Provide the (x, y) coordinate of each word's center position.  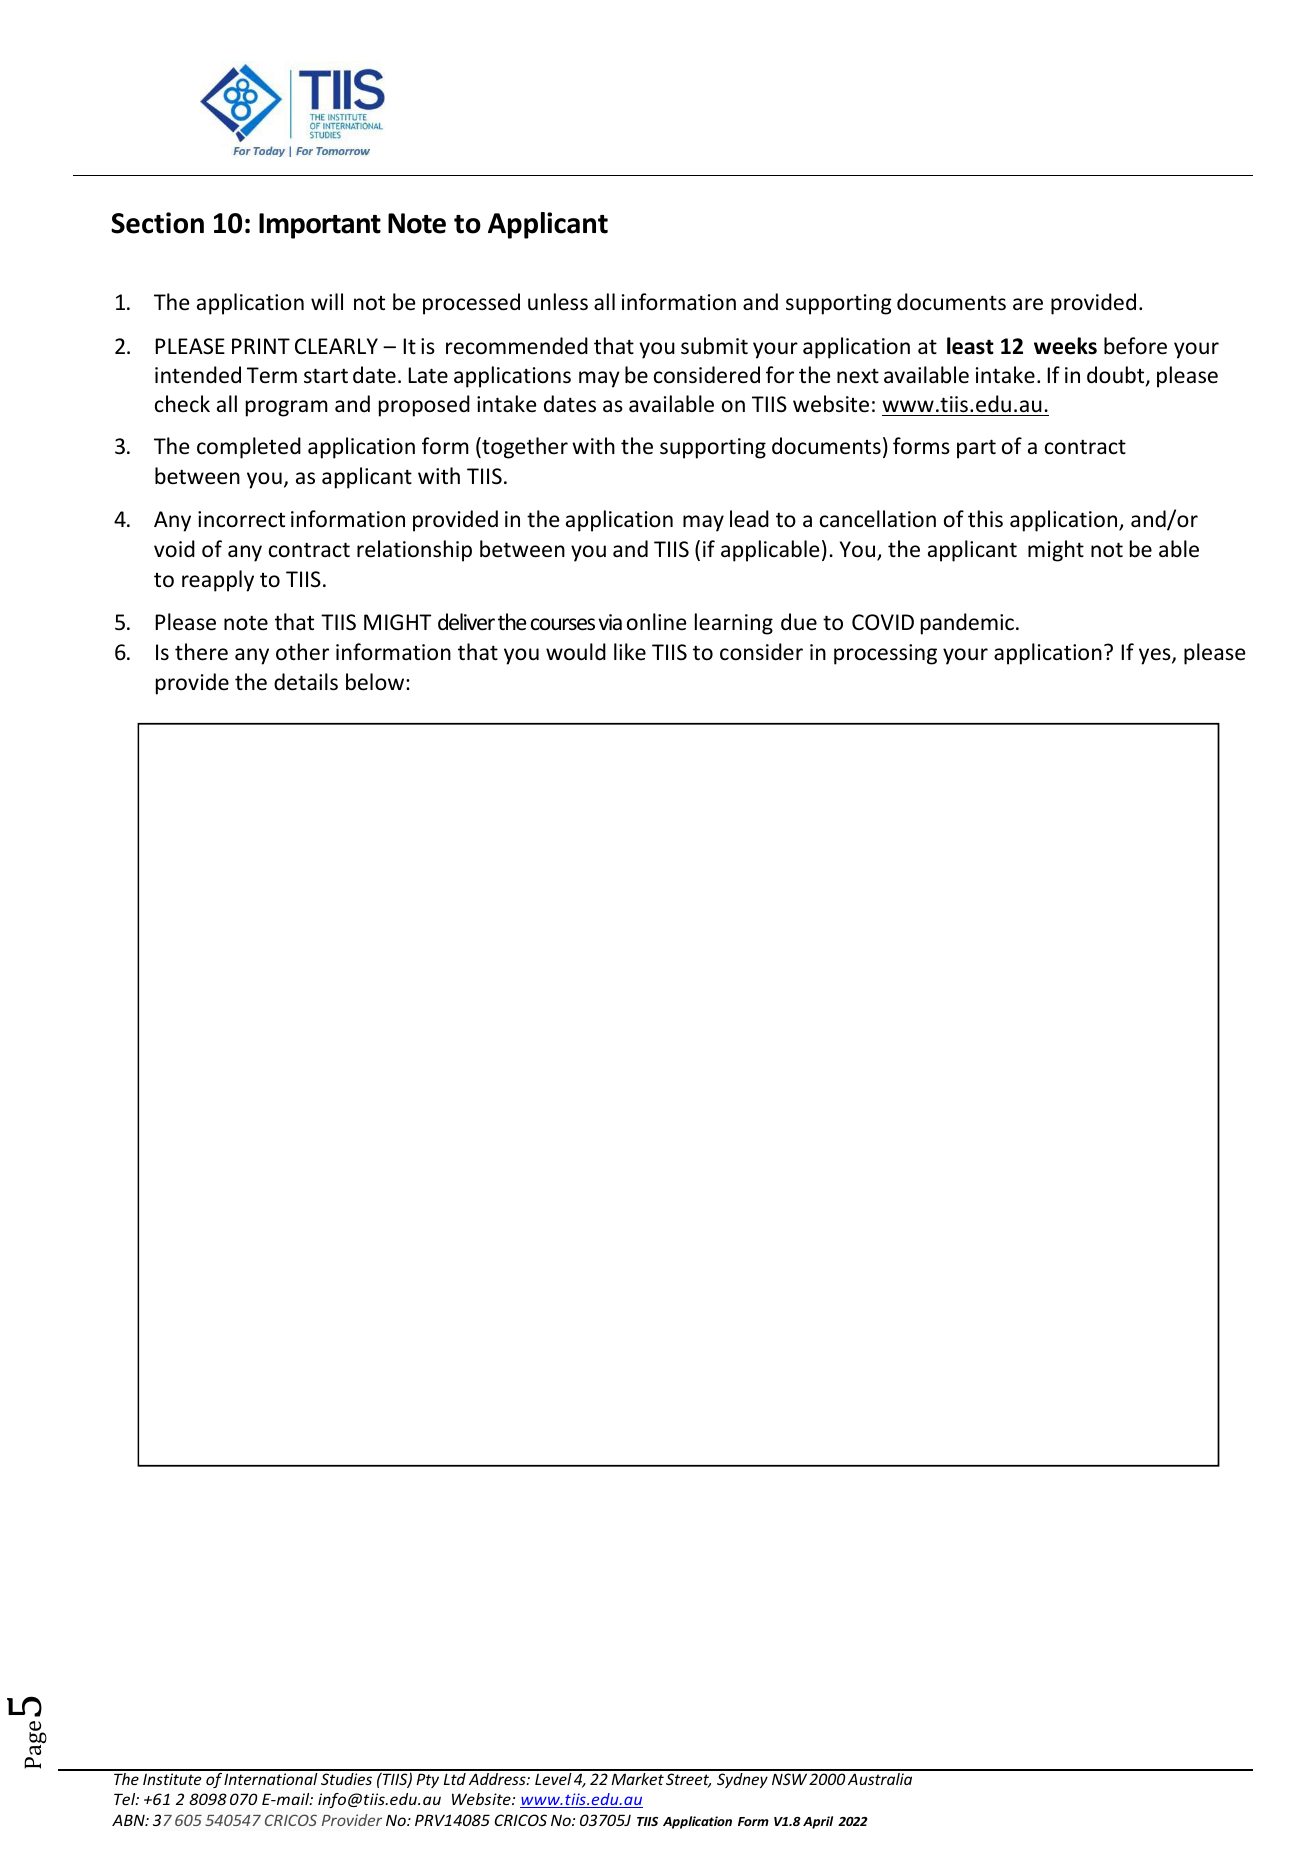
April (818, 1822)
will (327, 301)
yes (1156, 656)
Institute (172, 1779)
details (306, 682)
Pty (427, 1780)
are (1028, 304)
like (630, 651)
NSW (789, 1779)
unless (558, 302)
